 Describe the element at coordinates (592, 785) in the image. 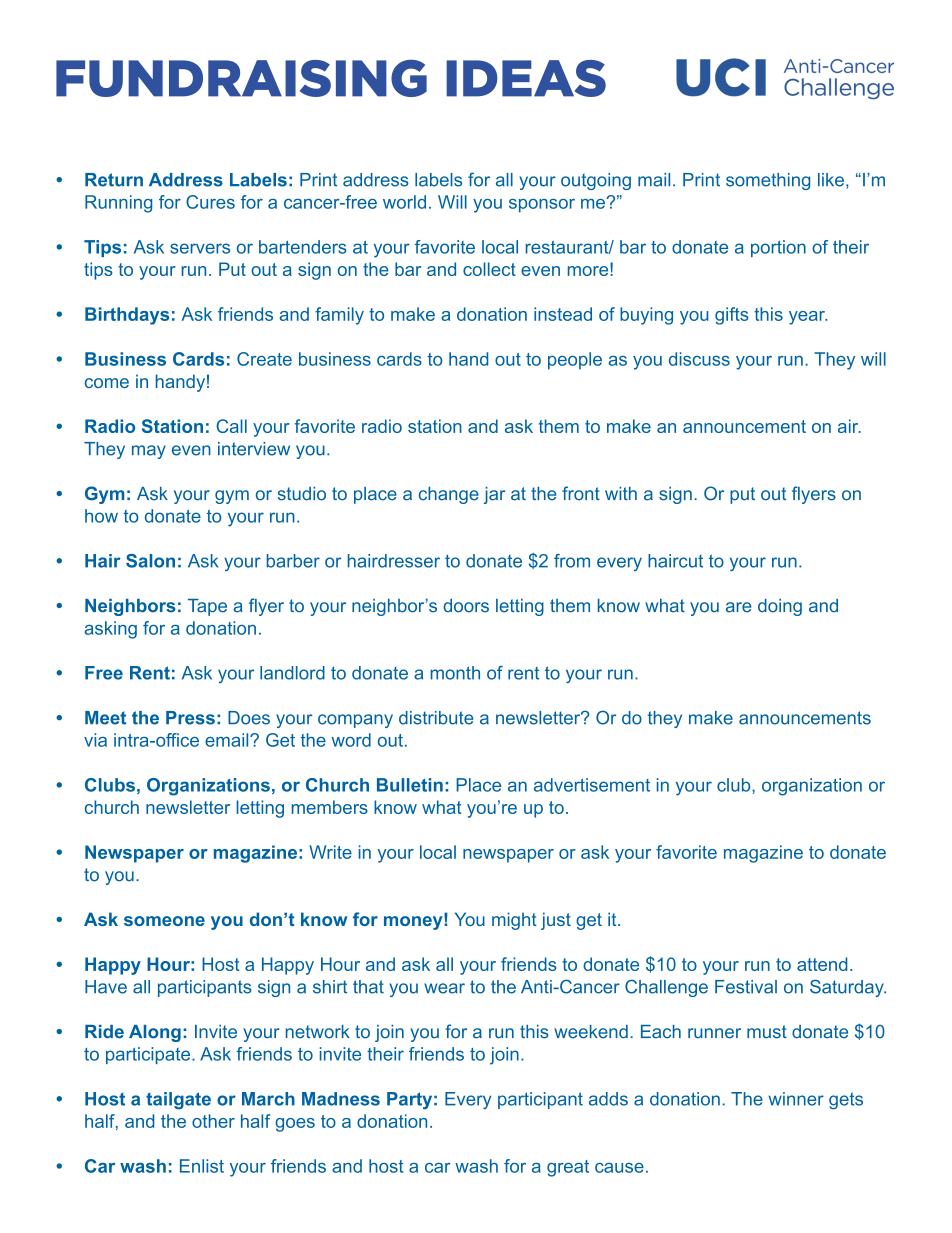

I see `advertisement` at that location.
